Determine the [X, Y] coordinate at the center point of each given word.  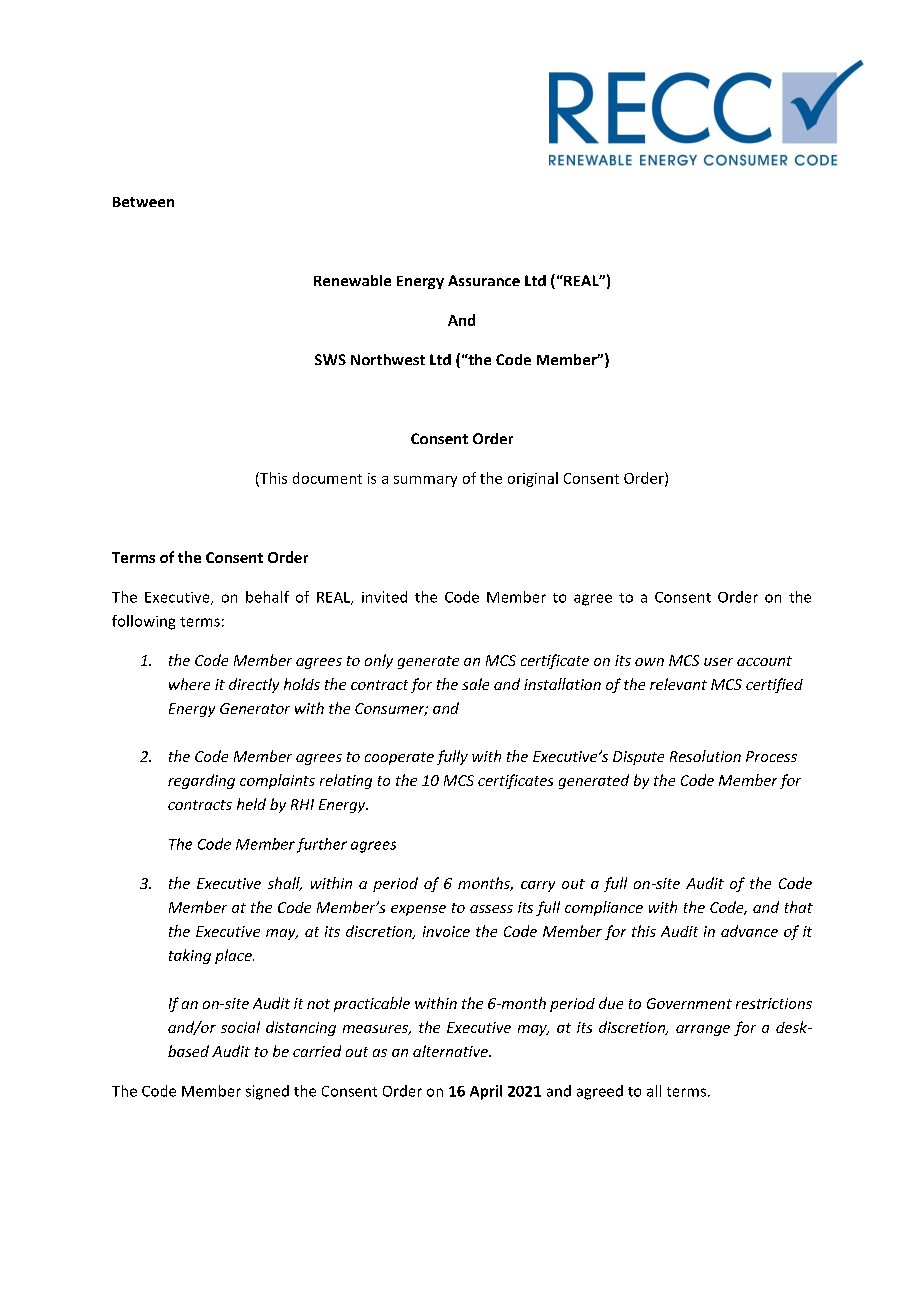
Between [143, 202]
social [240, 1027]
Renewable [352, 280]
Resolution [705, 756]
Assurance [484, 280]
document [327, 478]
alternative [451, 1051]
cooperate [399, 758]
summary [425, 481]
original [533, 479]
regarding [201, 781]
